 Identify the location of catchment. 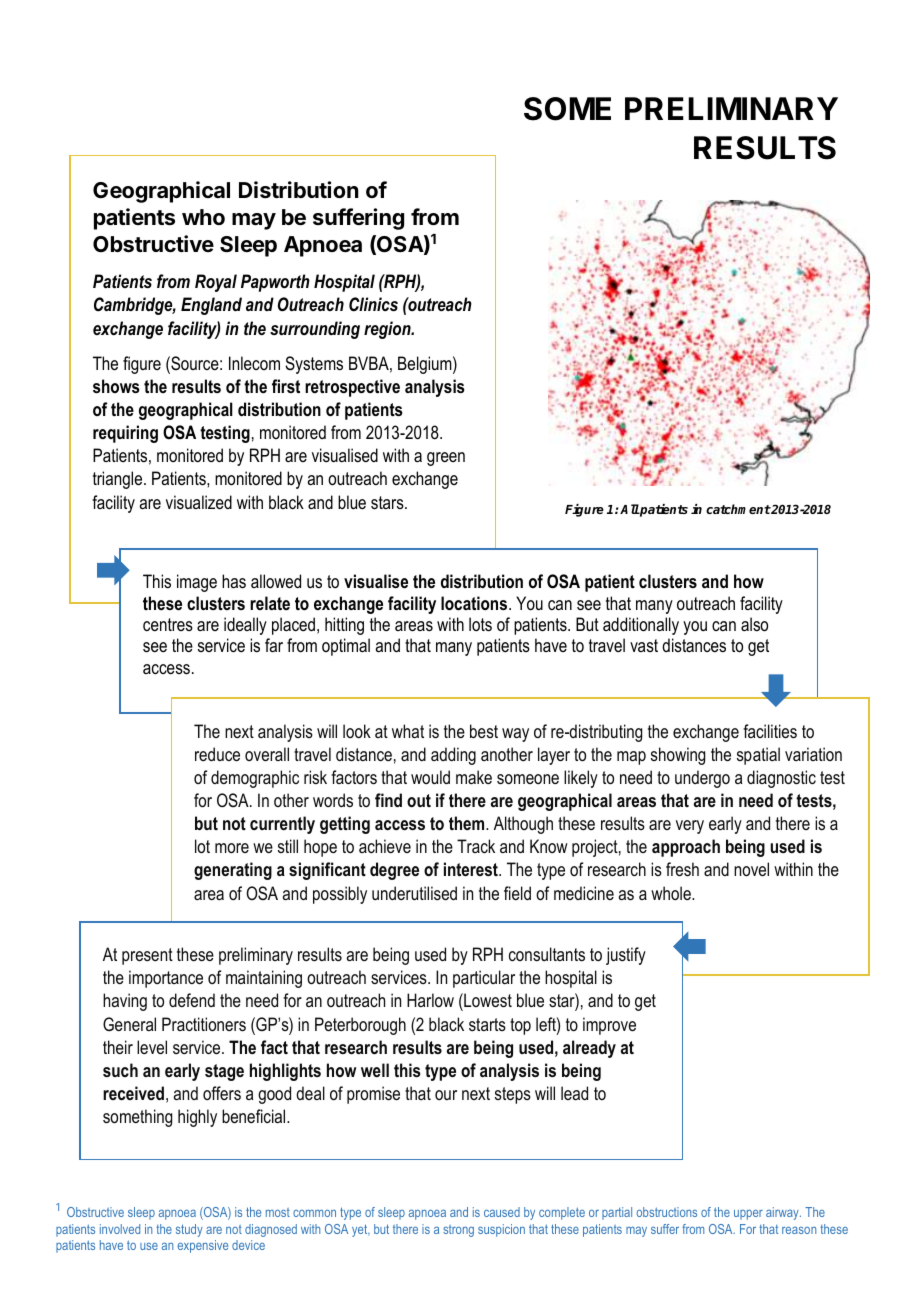
(738, 509).
